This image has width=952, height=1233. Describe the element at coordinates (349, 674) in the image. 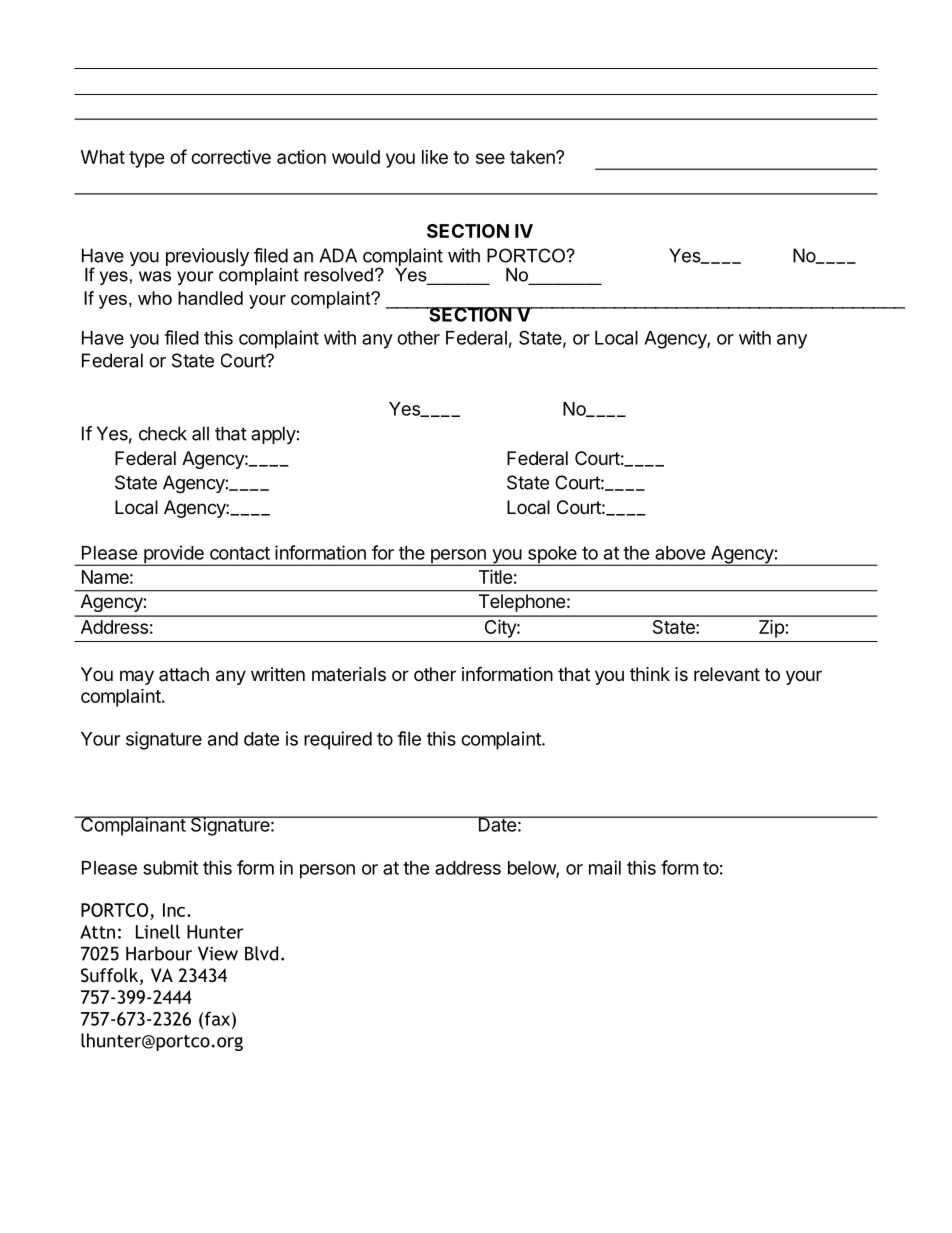

I see `materials` at that location.
